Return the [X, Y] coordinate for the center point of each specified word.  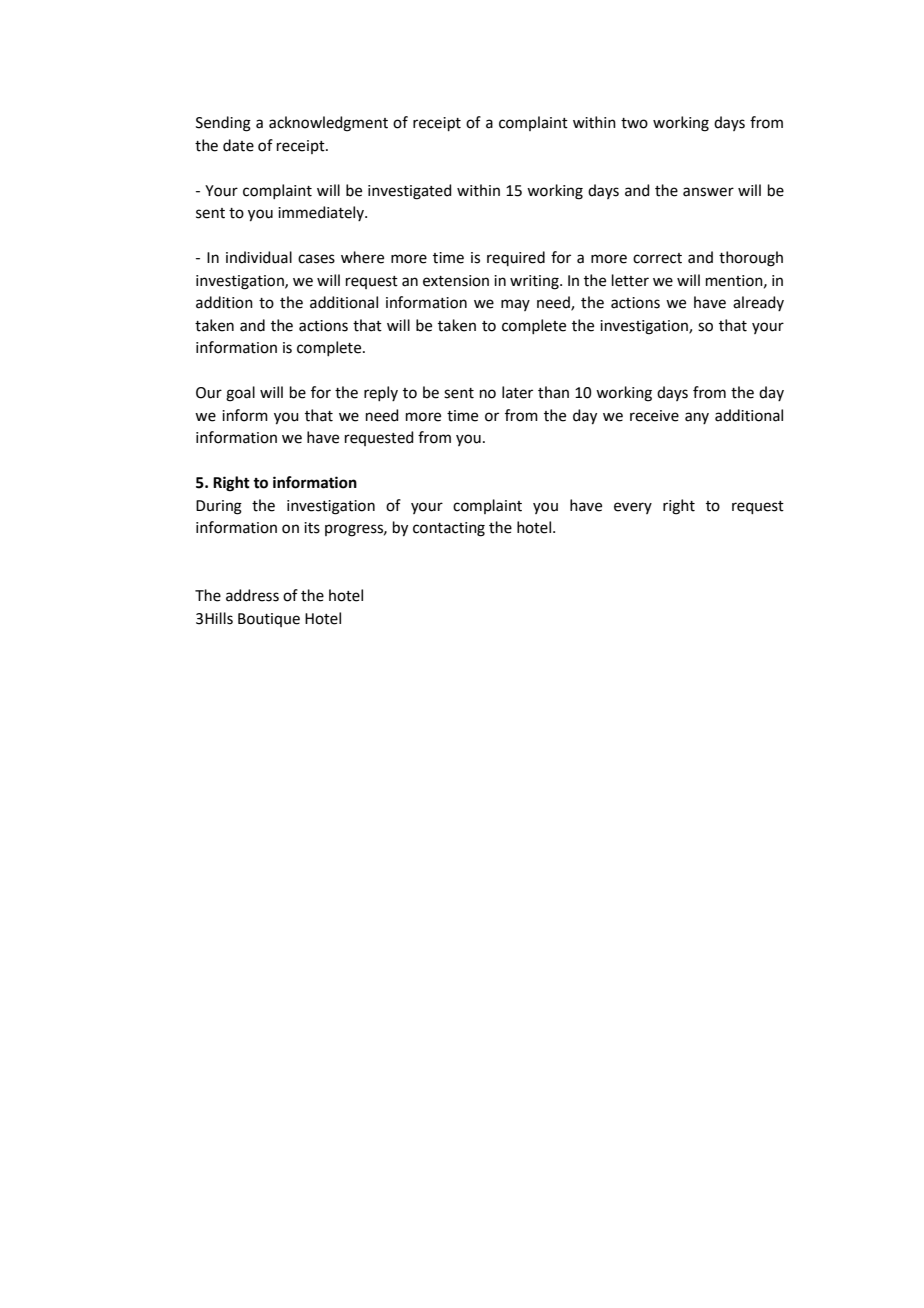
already [758, 303]
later [517, 392]
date [238, 145]
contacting [449, 529]
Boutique [269, 620]
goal [240, 394]
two [634, 123]
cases [316, 259]
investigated [410, 192]
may [515, 305]
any [697, 418]
